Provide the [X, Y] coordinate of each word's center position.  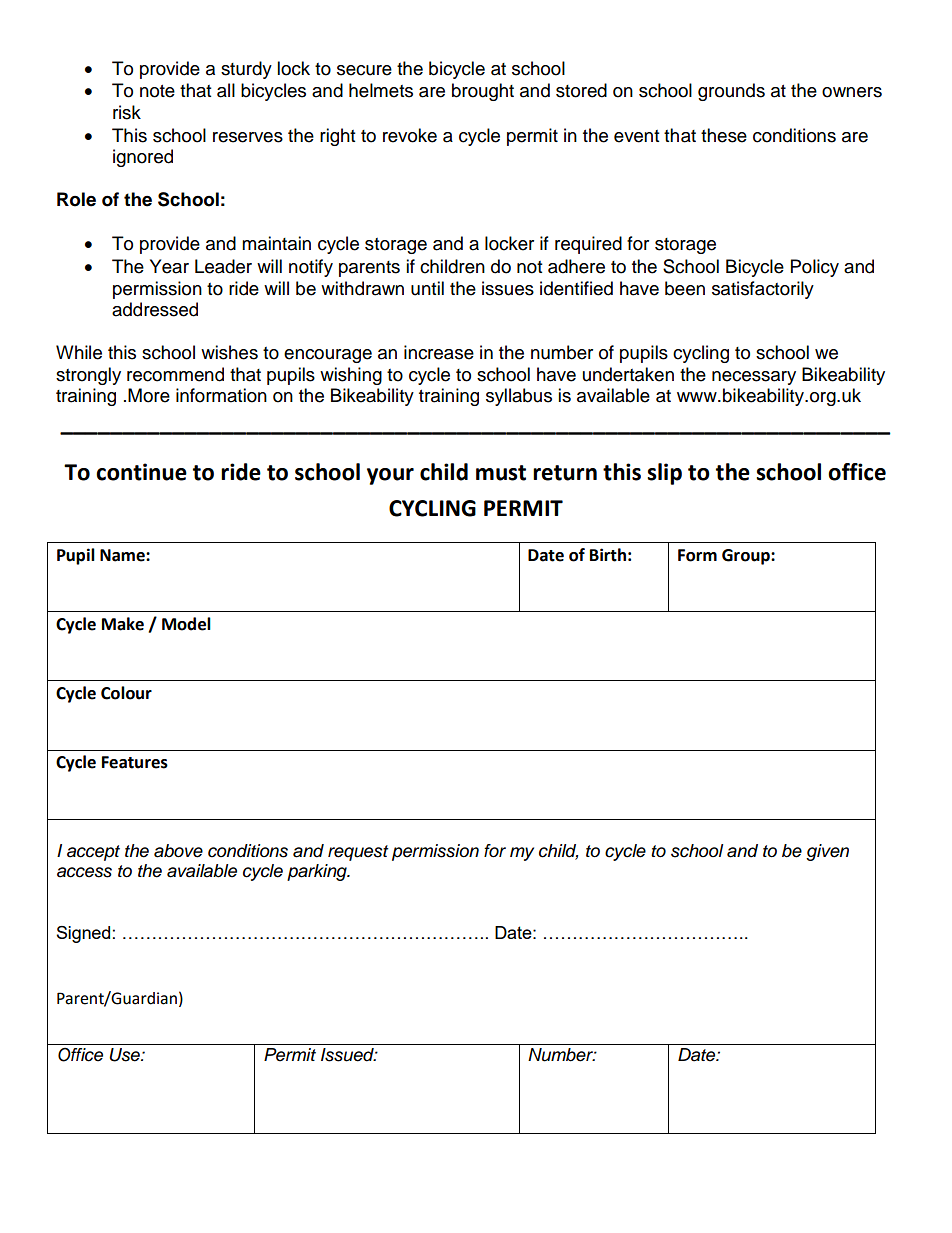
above [178, 851]
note [157, 91]
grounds [731, 92]
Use [125, 1055]
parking [318, 872]
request [358, 853]
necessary [754, 378]
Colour [126, 693]
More [149, 395]
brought [483, 92]
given [827, 852]
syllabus [519, 397]
